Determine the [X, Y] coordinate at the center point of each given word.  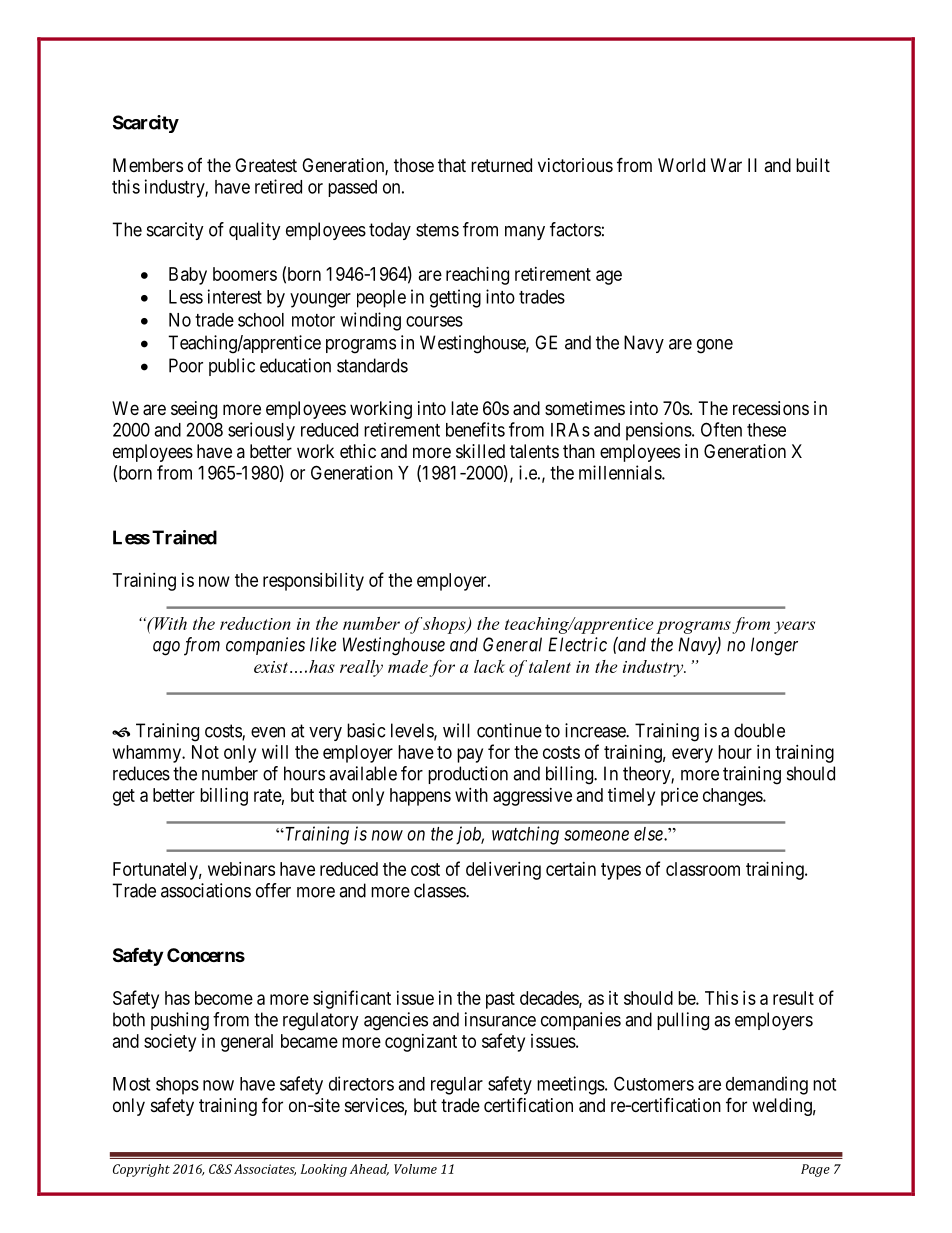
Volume [415, 1169]
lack [489, 666]
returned [501, 165]
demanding [767, 1085]
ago [166, 648]
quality [255, 231]
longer [774, 646]
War [726, 165]
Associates [265, 1170]
